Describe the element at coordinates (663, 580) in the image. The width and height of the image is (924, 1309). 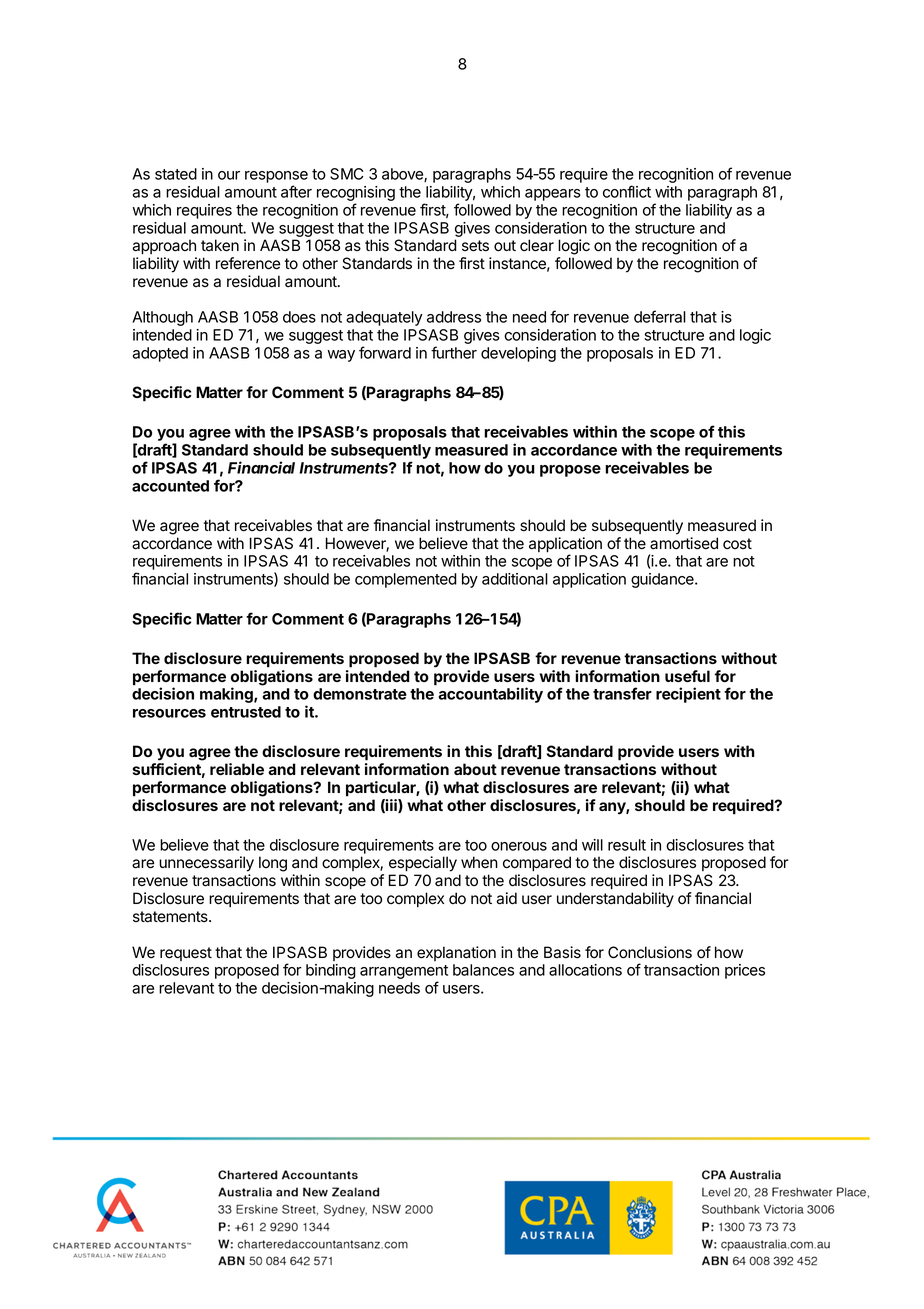
I see `guidance` at that location.
